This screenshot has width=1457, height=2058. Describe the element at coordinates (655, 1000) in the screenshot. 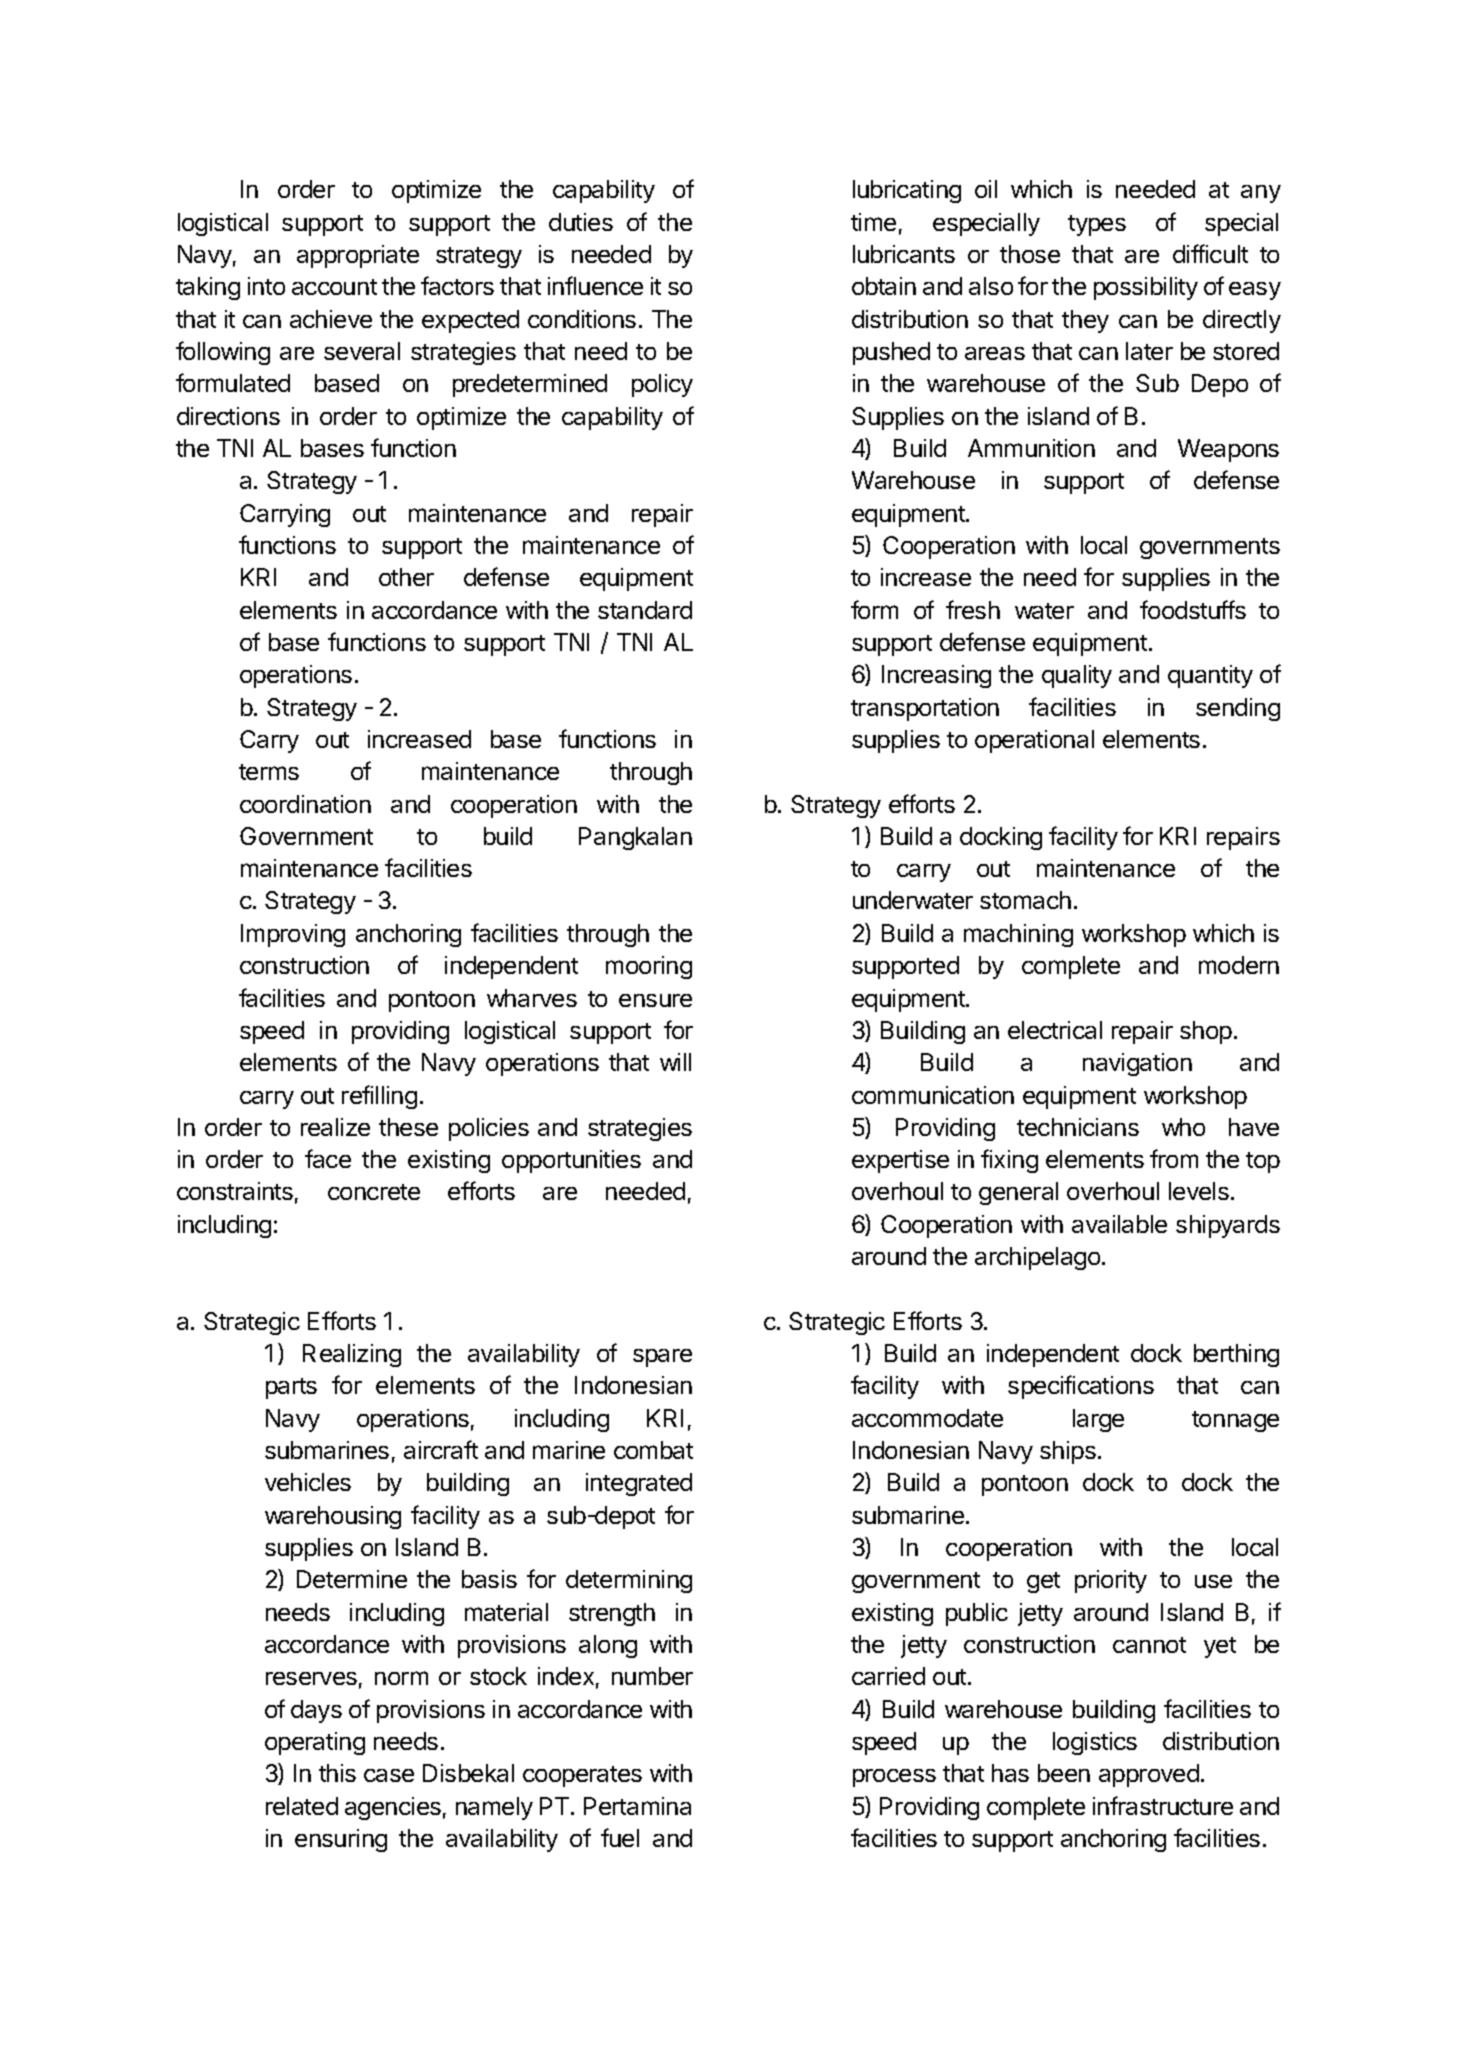

I see `ensure` at that location.
